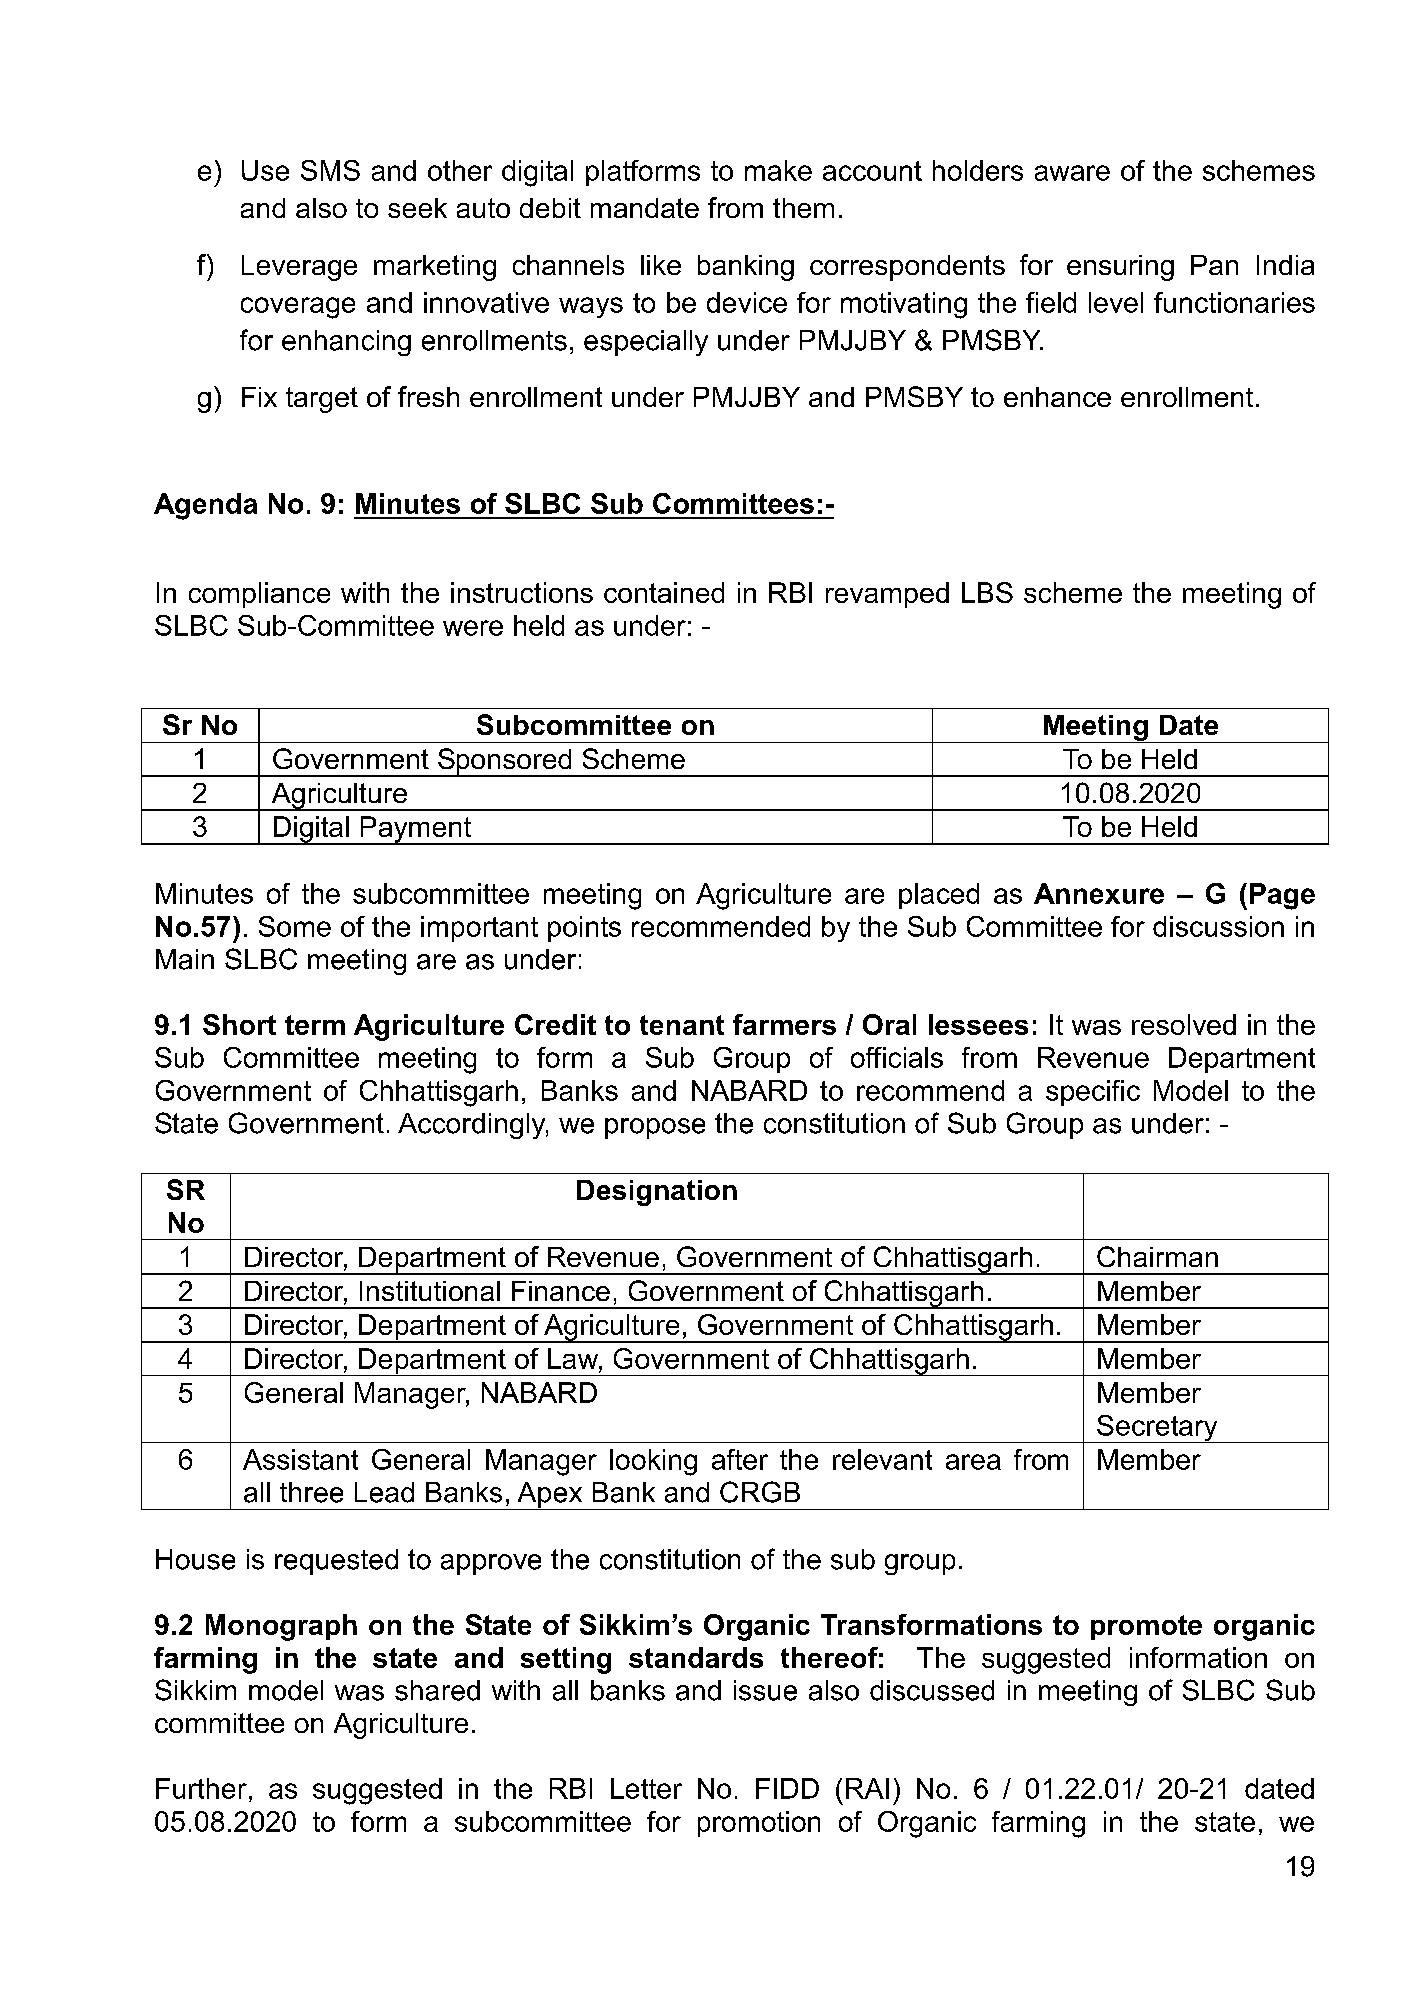  Describe the element at coordinates (803, 208) in the document. I see `them` at that location.
